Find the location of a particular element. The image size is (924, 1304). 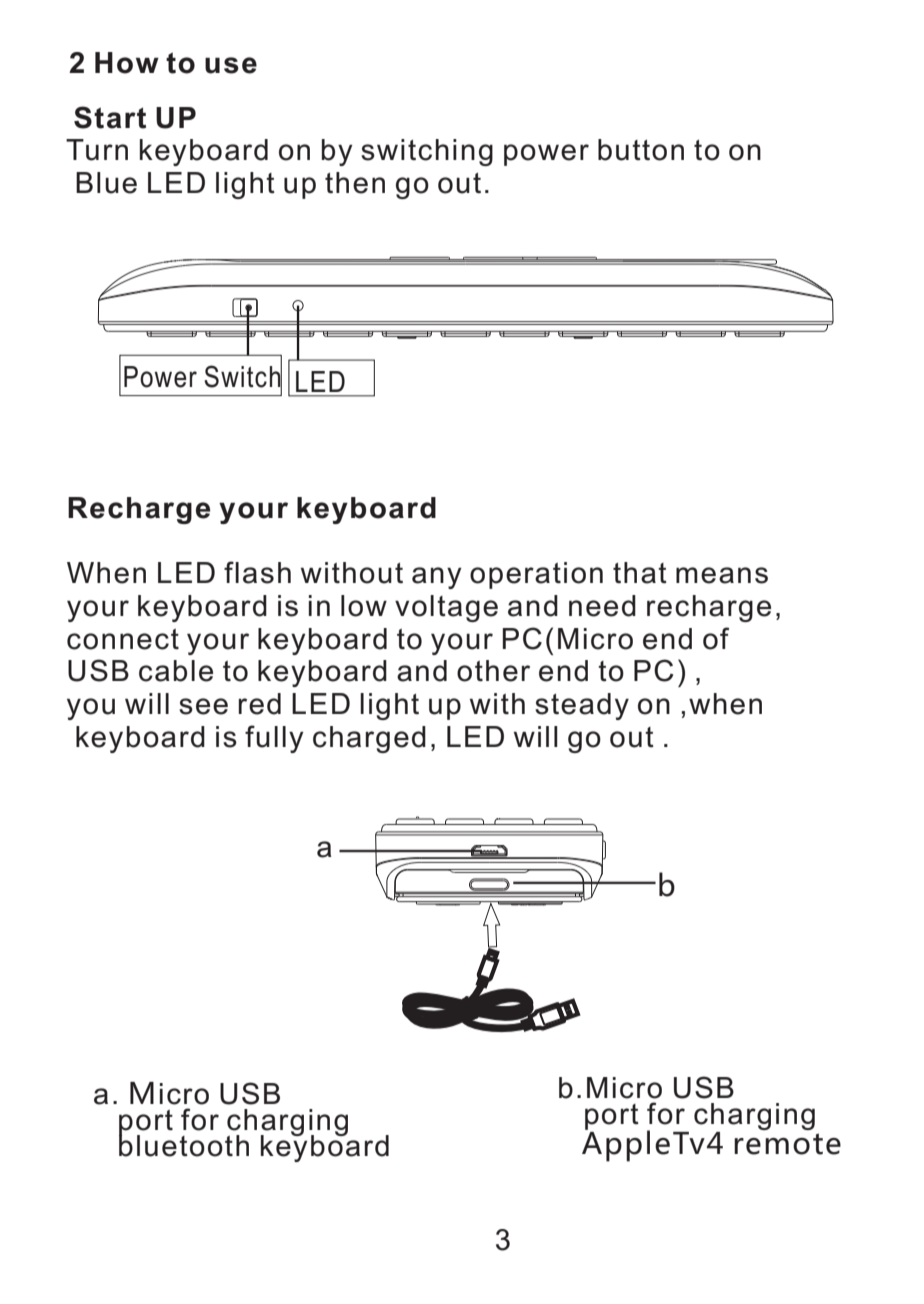

use is located at coordinates (231, 65).
